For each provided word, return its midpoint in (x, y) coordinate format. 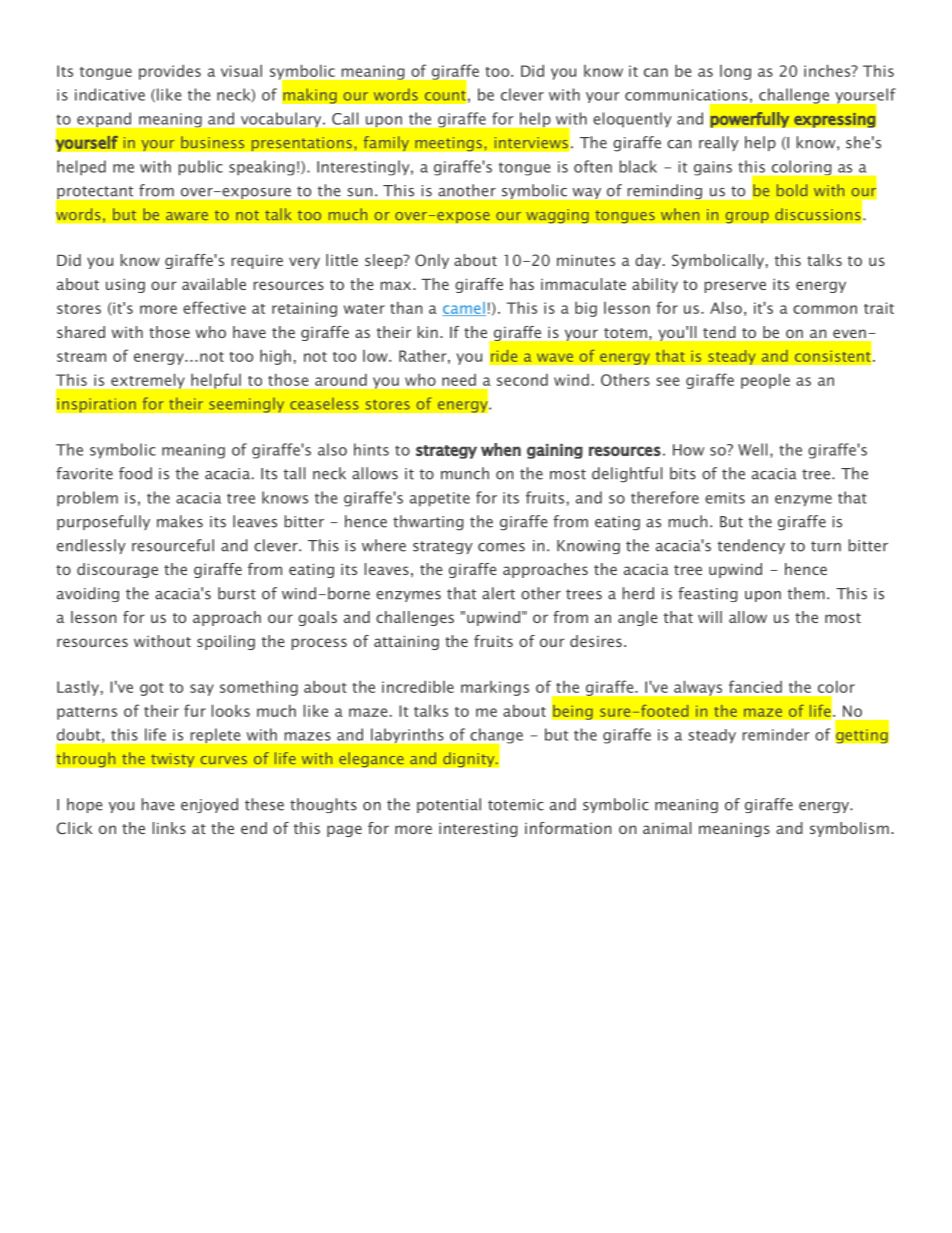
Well (752, 449)
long (735, 72)
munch (465, 473)
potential (449, 805)
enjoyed (209, 805)
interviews (531, 143)
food (135, 473)
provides (170, 72)
